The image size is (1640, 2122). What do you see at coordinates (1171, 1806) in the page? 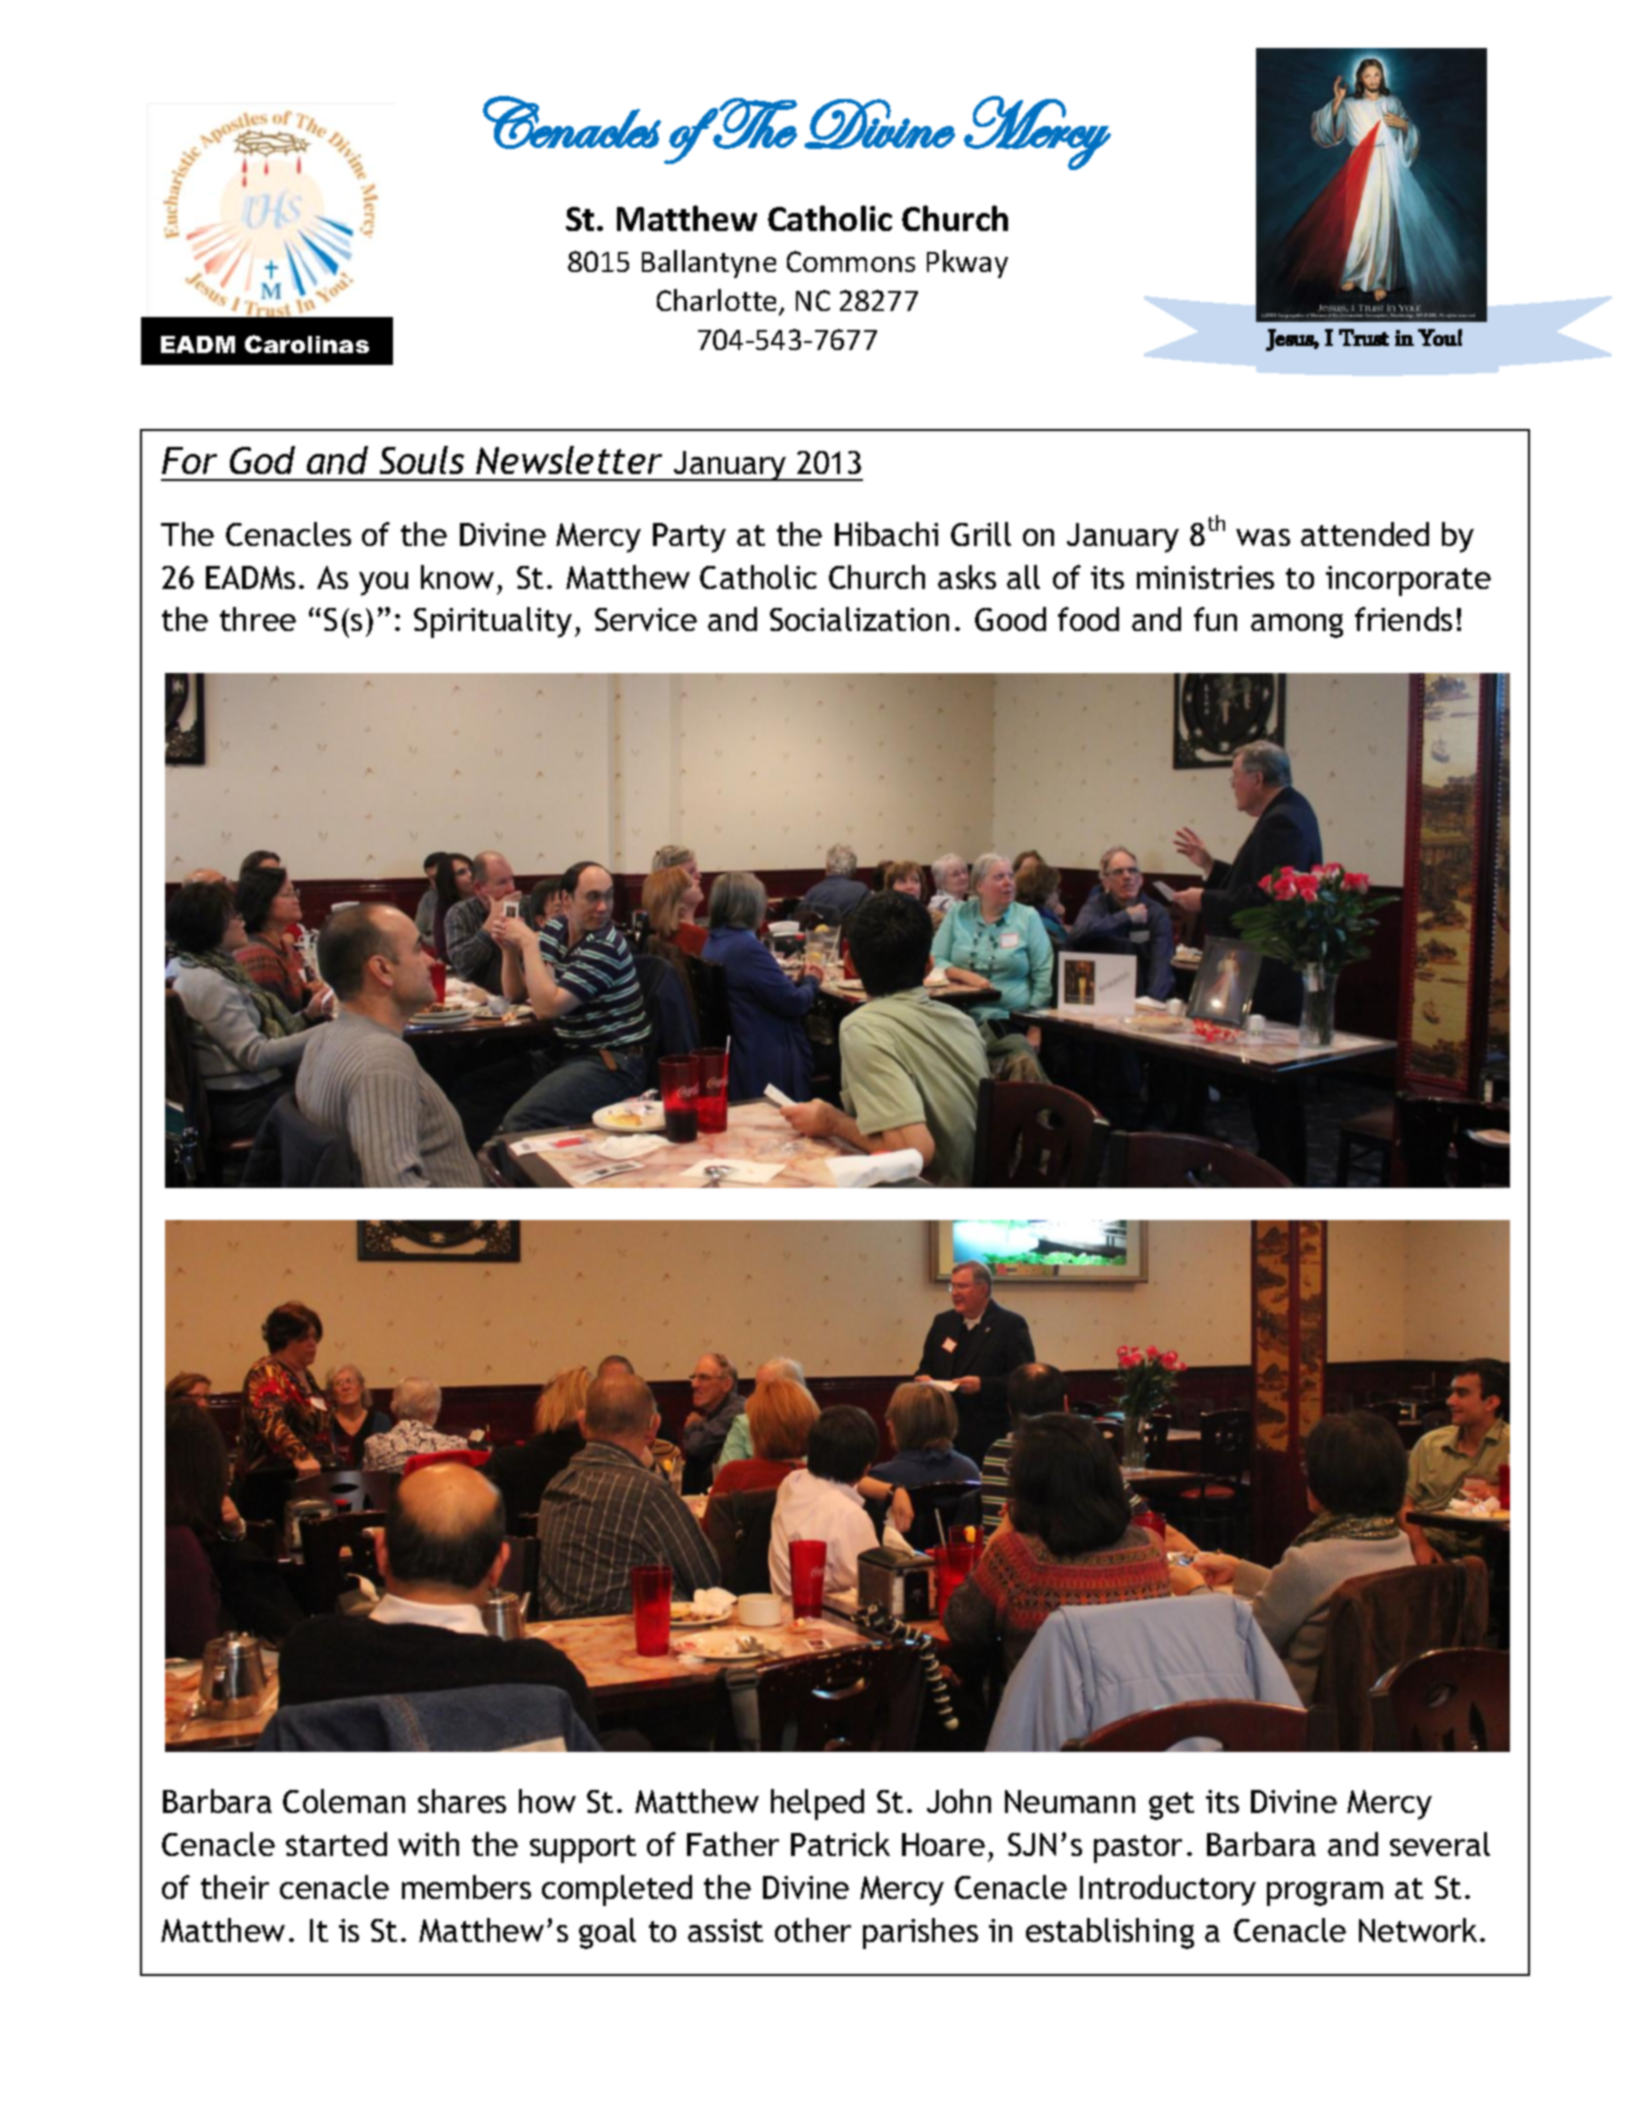
I see `get` at bounding box center [1171, 1806].
